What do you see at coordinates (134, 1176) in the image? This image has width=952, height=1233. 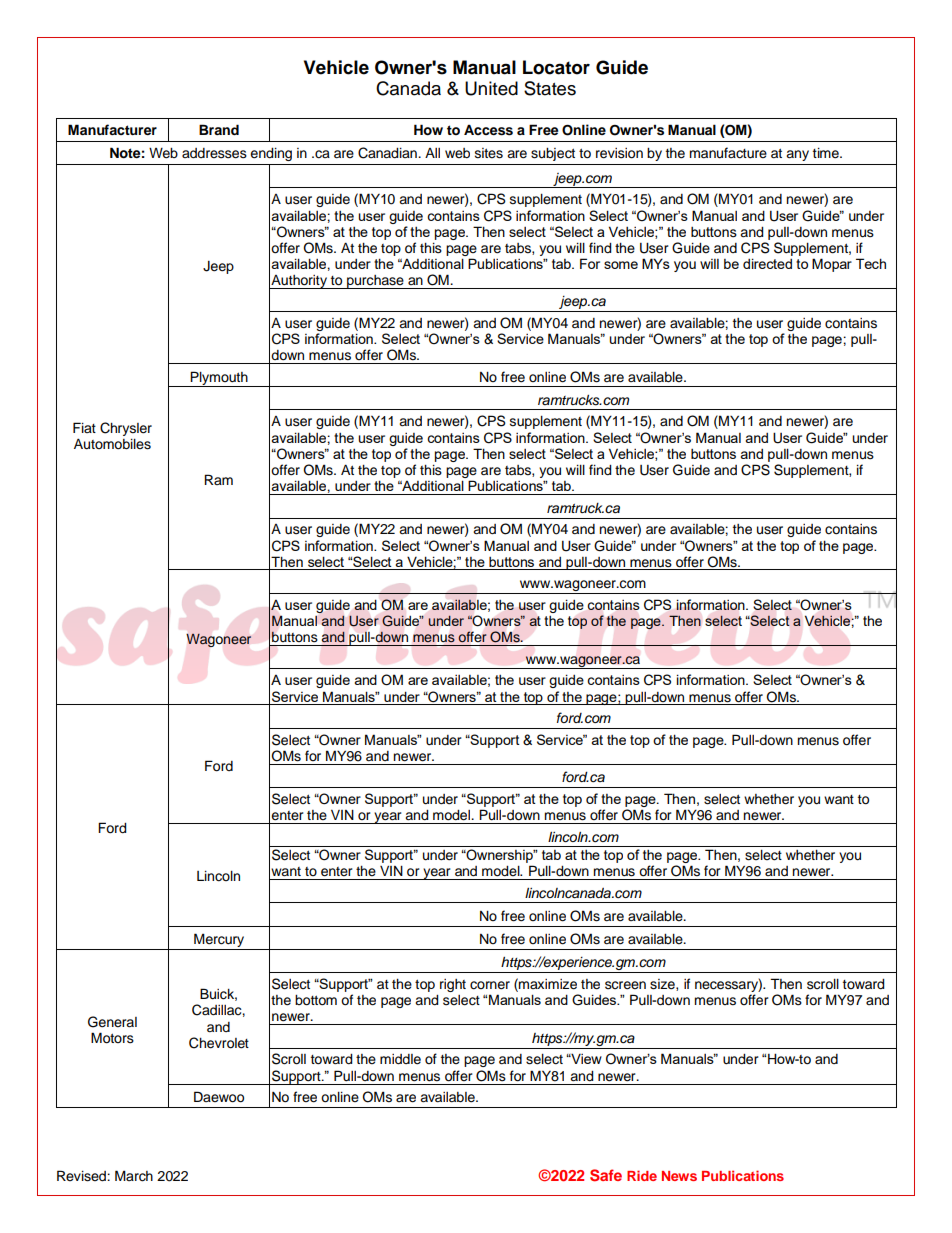 I see `March` at bounding box center [134, 1176].
